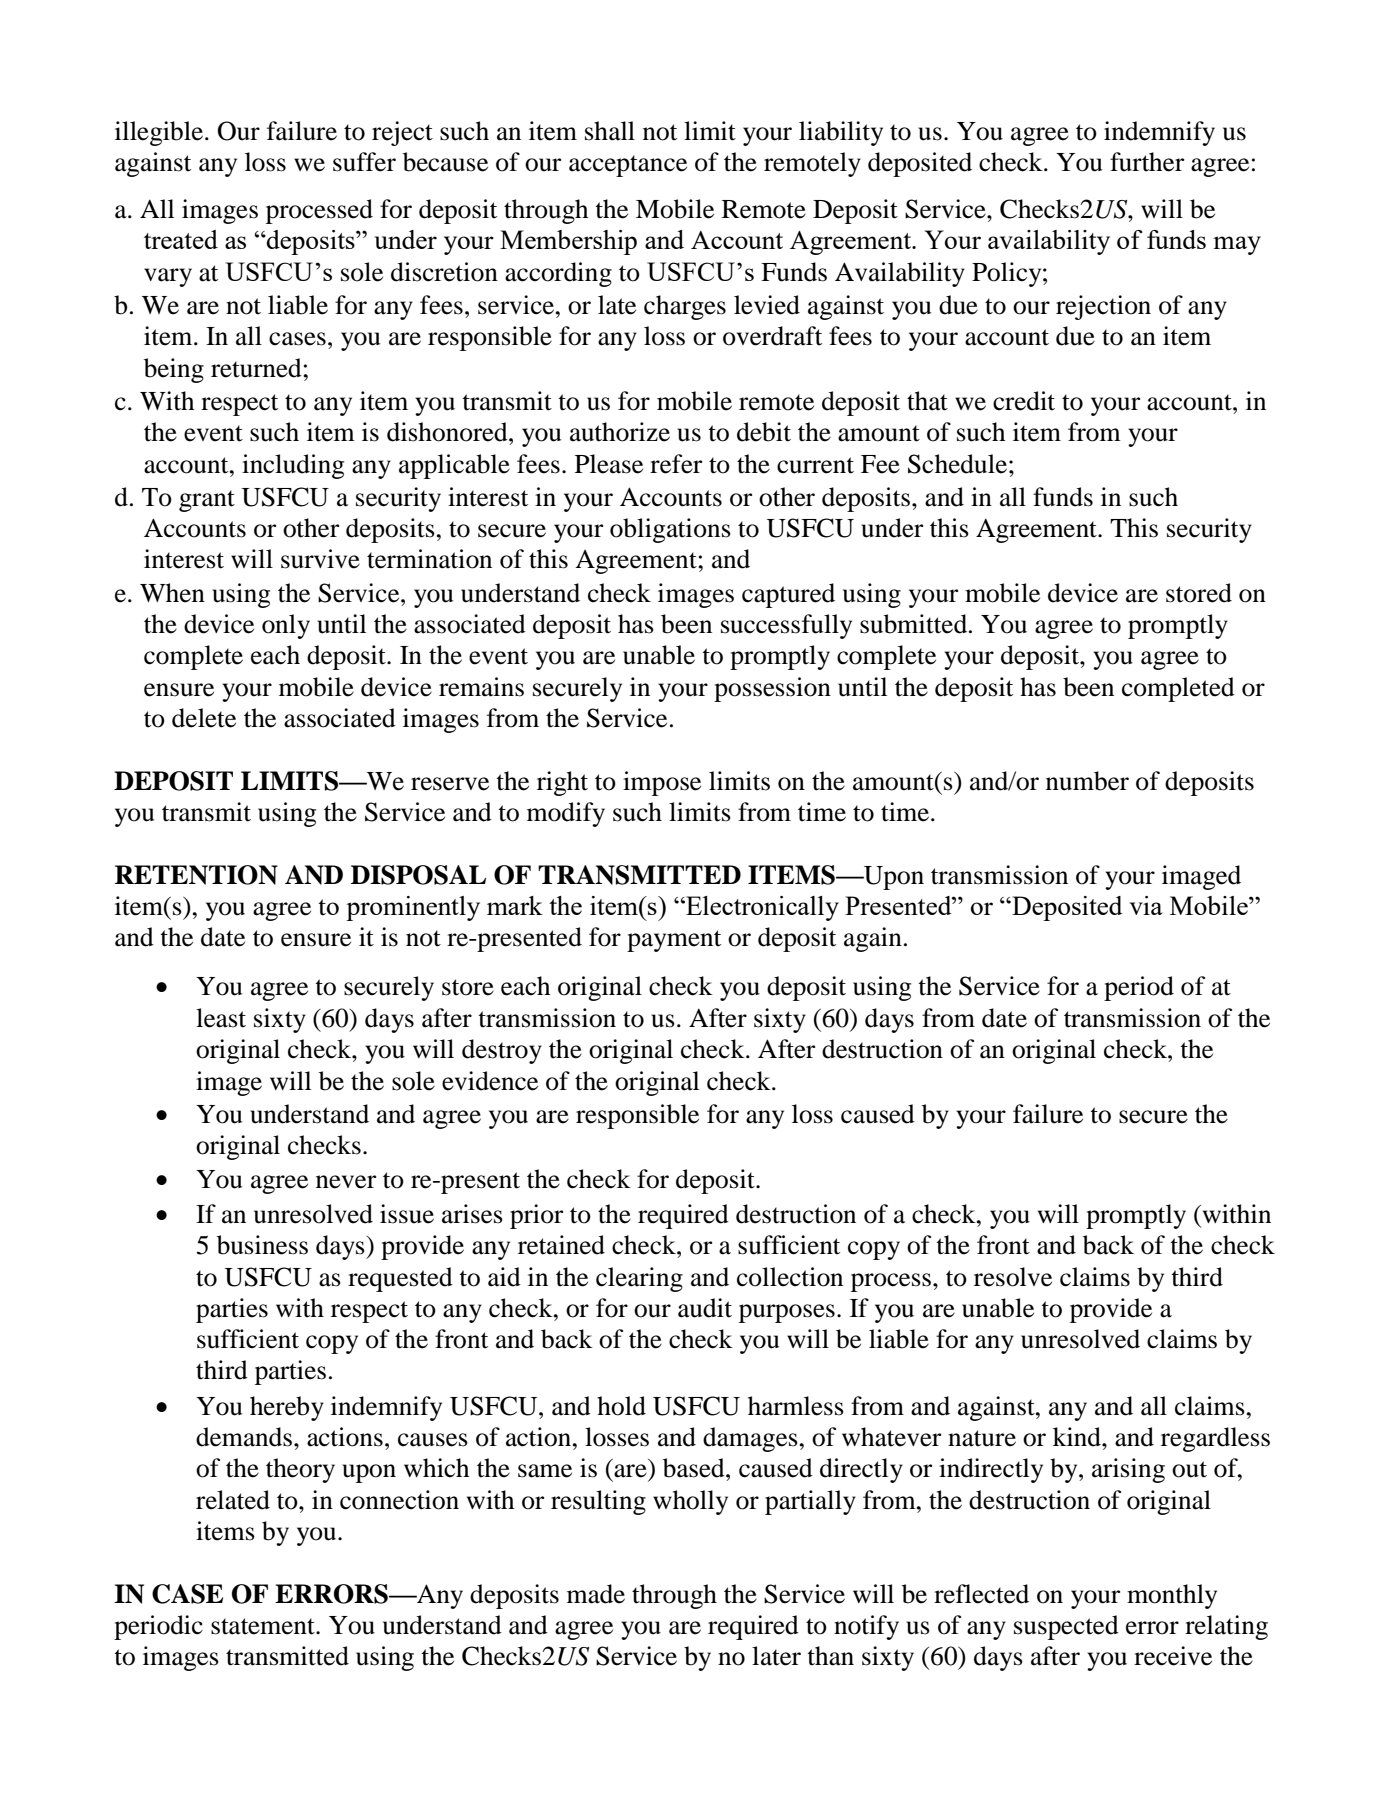 The image size is (1390, 1799). What do you see at coordinates (772, 689) in the document?
I see `possession` at bounding box center [772, 689].
